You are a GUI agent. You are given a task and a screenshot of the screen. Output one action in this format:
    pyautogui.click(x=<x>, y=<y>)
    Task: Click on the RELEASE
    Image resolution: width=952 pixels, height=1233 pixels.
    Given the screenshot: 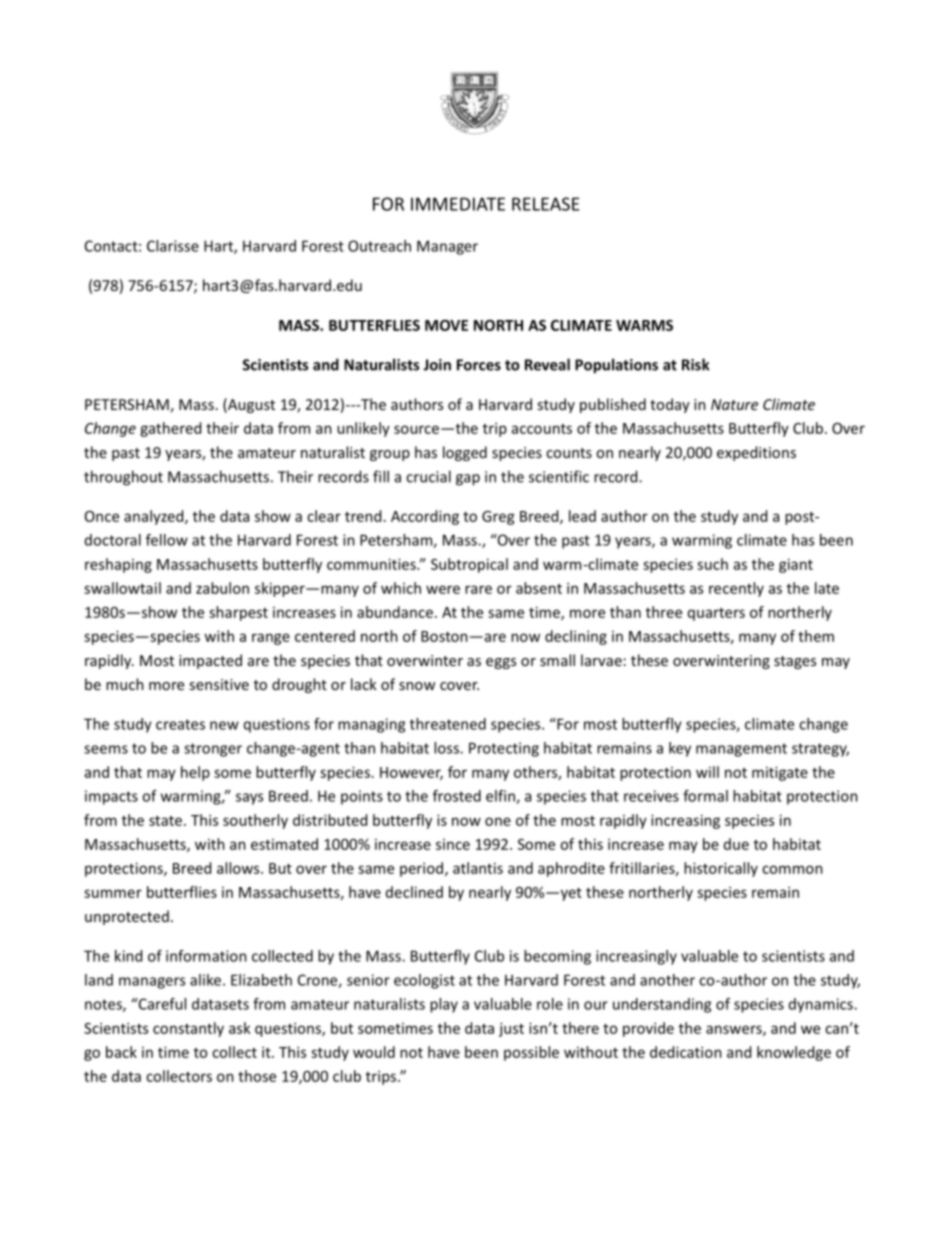 What is the action you would take?
    pyautogui.click(x=546, y=204)
